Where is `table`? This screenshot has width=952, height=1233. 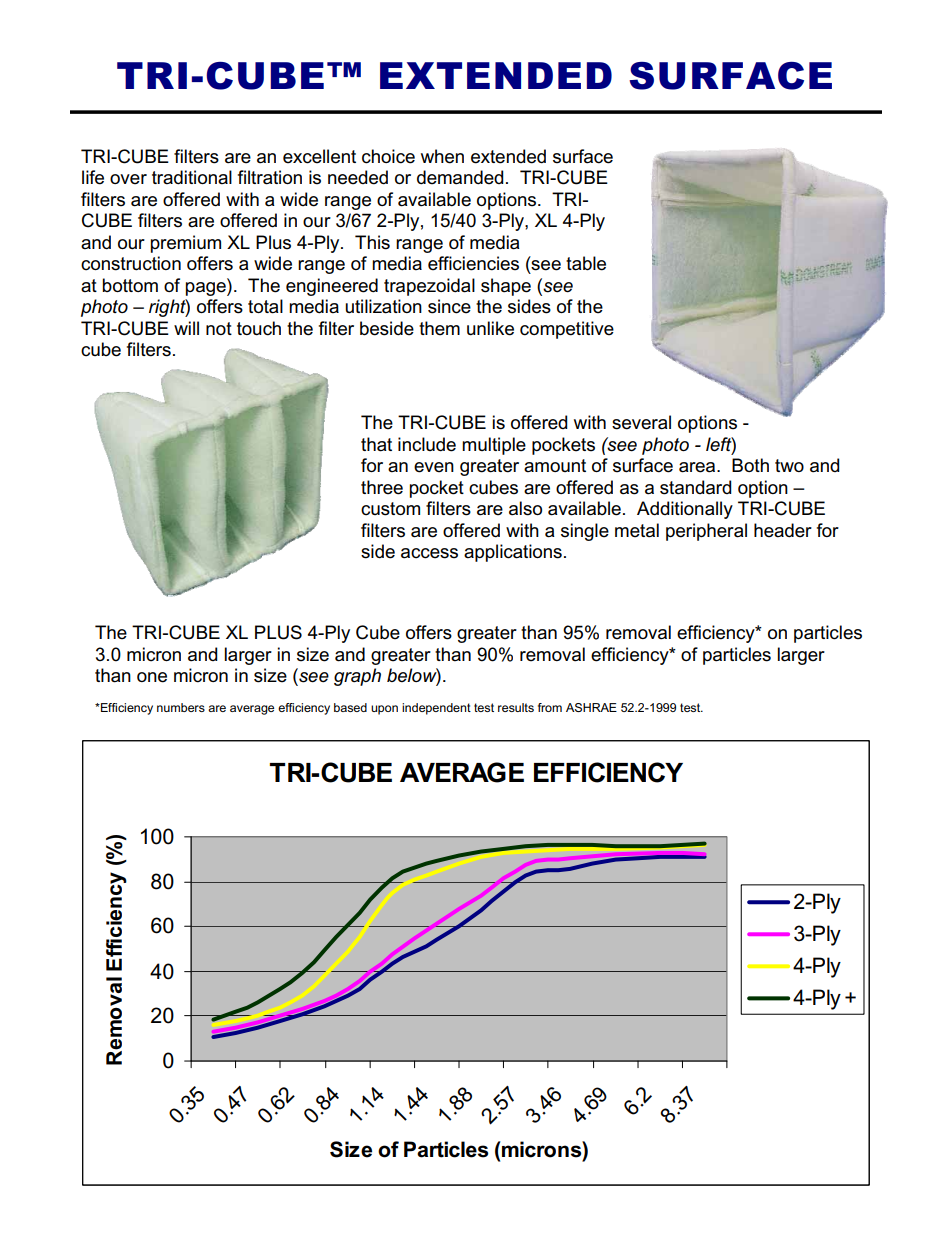 table is located at coordinates (586, 263).
